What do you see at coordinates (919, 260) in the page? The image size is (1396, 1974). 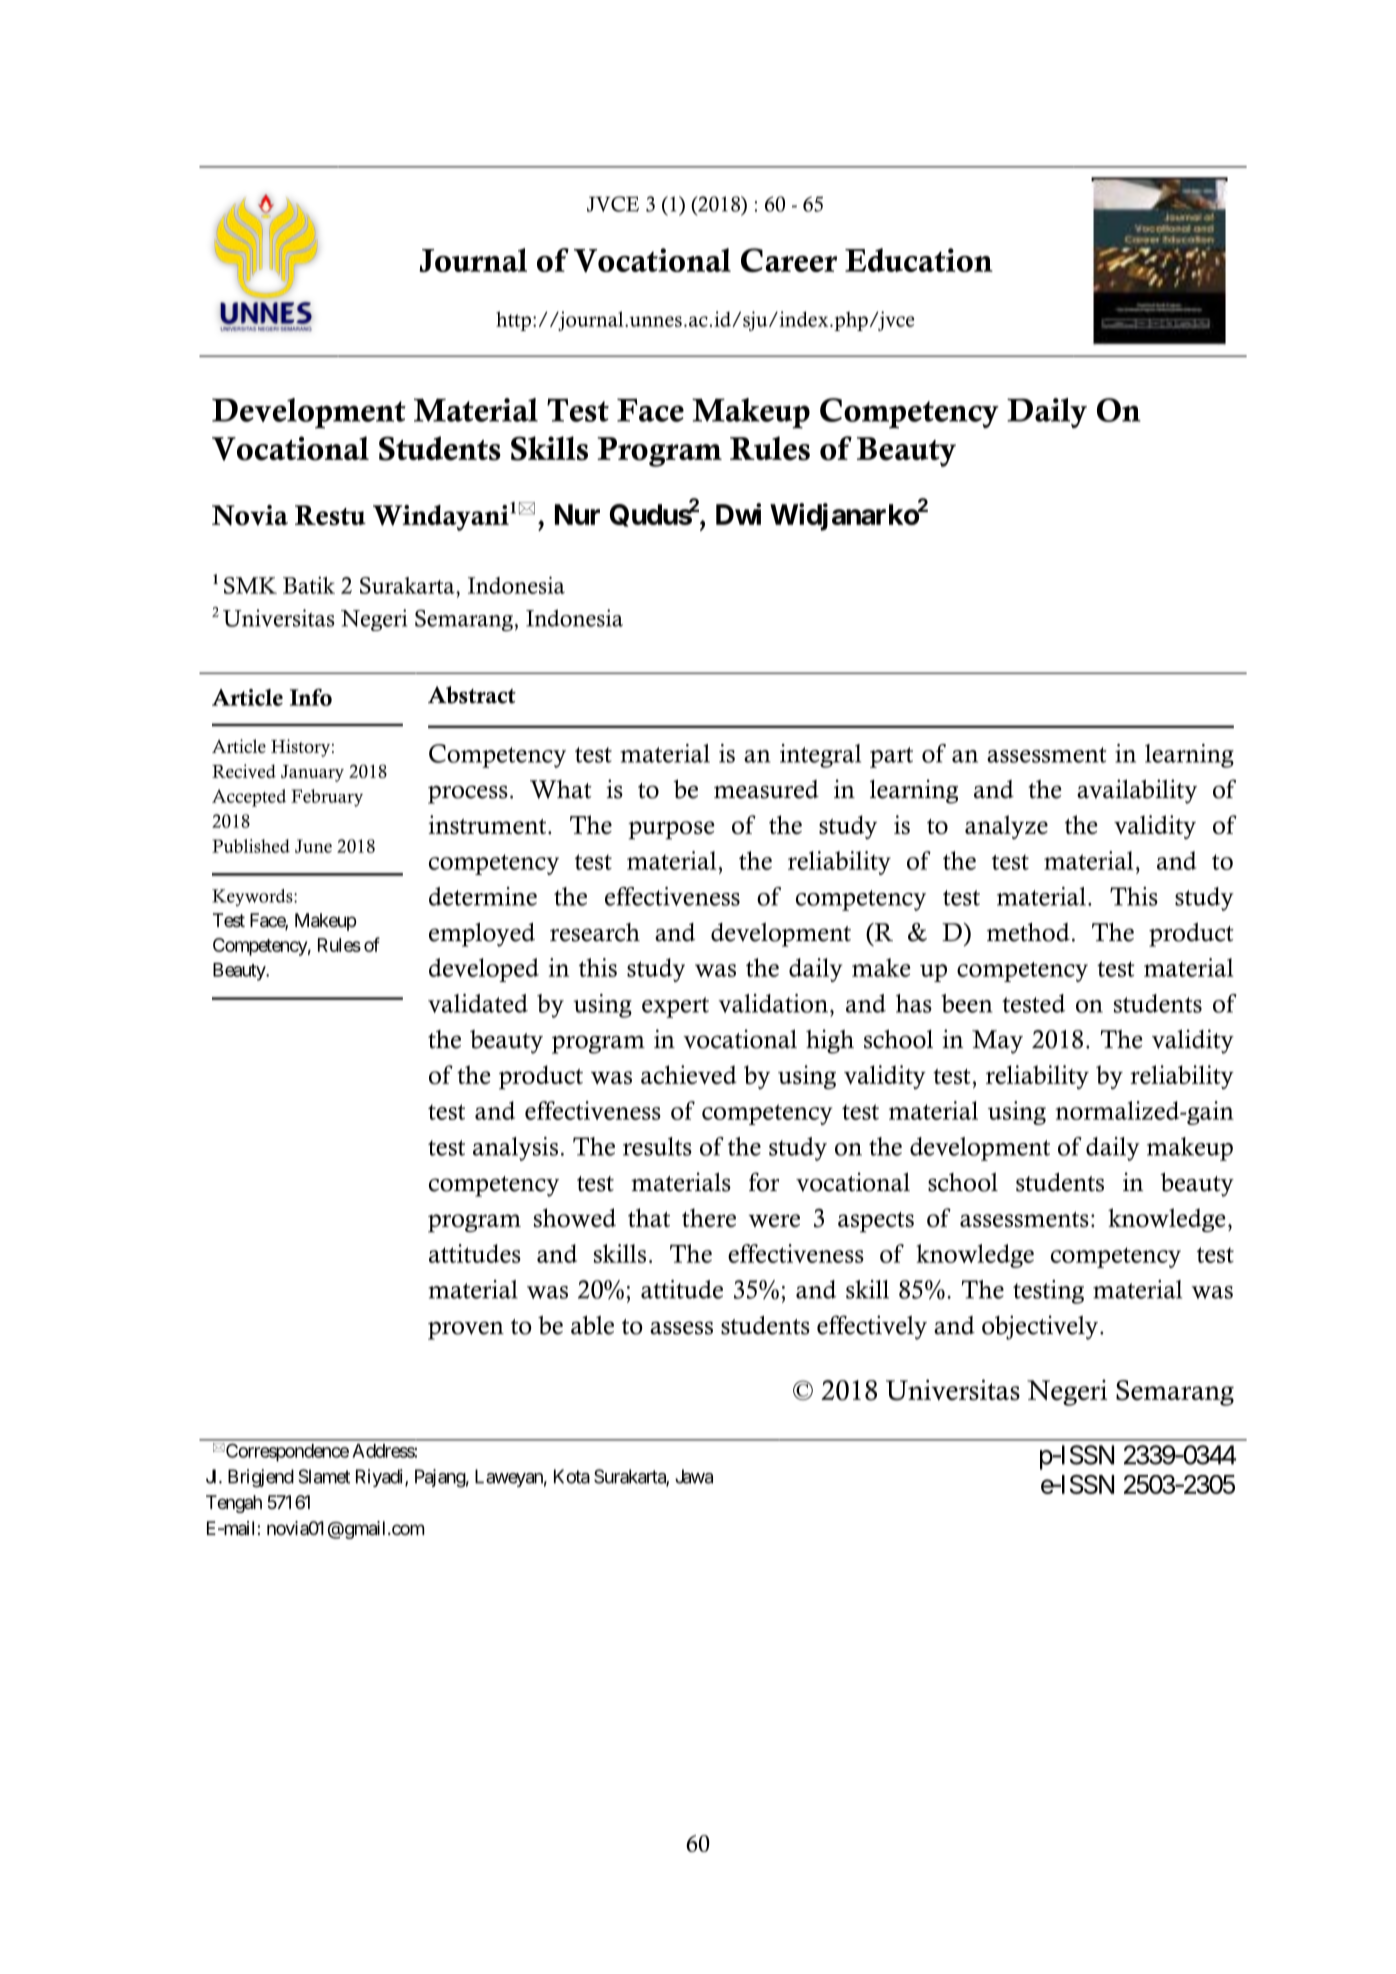 I see `Education` at bounding box center [919, 260].
